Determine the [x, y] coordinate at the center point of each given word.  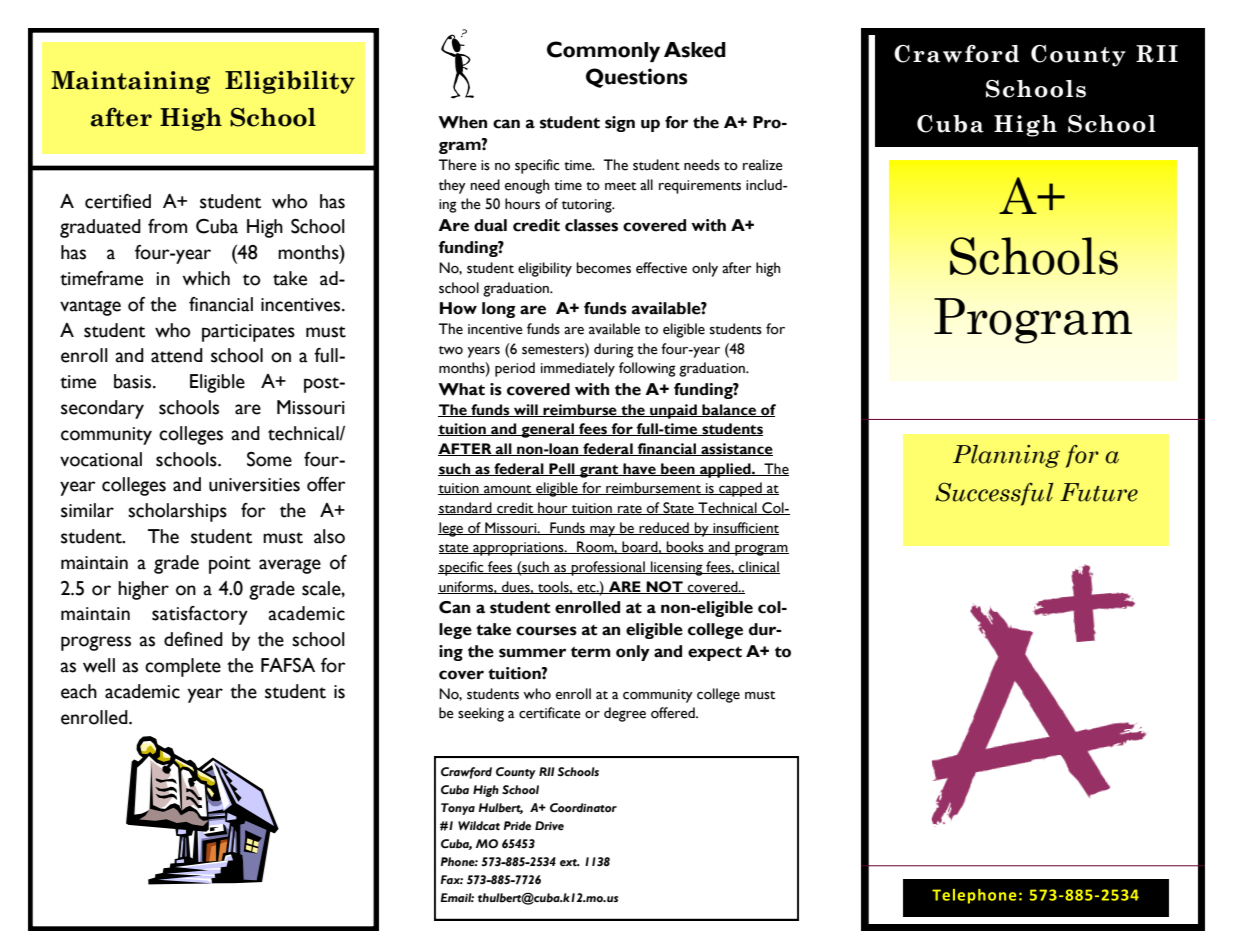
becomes [603, 268]
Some [269, 459]
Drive [549, 826]
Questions [636, 78]
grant [599, 471]
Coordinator [583, 807]
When [462, 122]
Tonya [458, 809]
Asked [695, 50]
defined [193, 639]
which [206, 278]
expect [715, 653]
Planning [1006, 456]
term [591, 652]
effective [661, 268]
